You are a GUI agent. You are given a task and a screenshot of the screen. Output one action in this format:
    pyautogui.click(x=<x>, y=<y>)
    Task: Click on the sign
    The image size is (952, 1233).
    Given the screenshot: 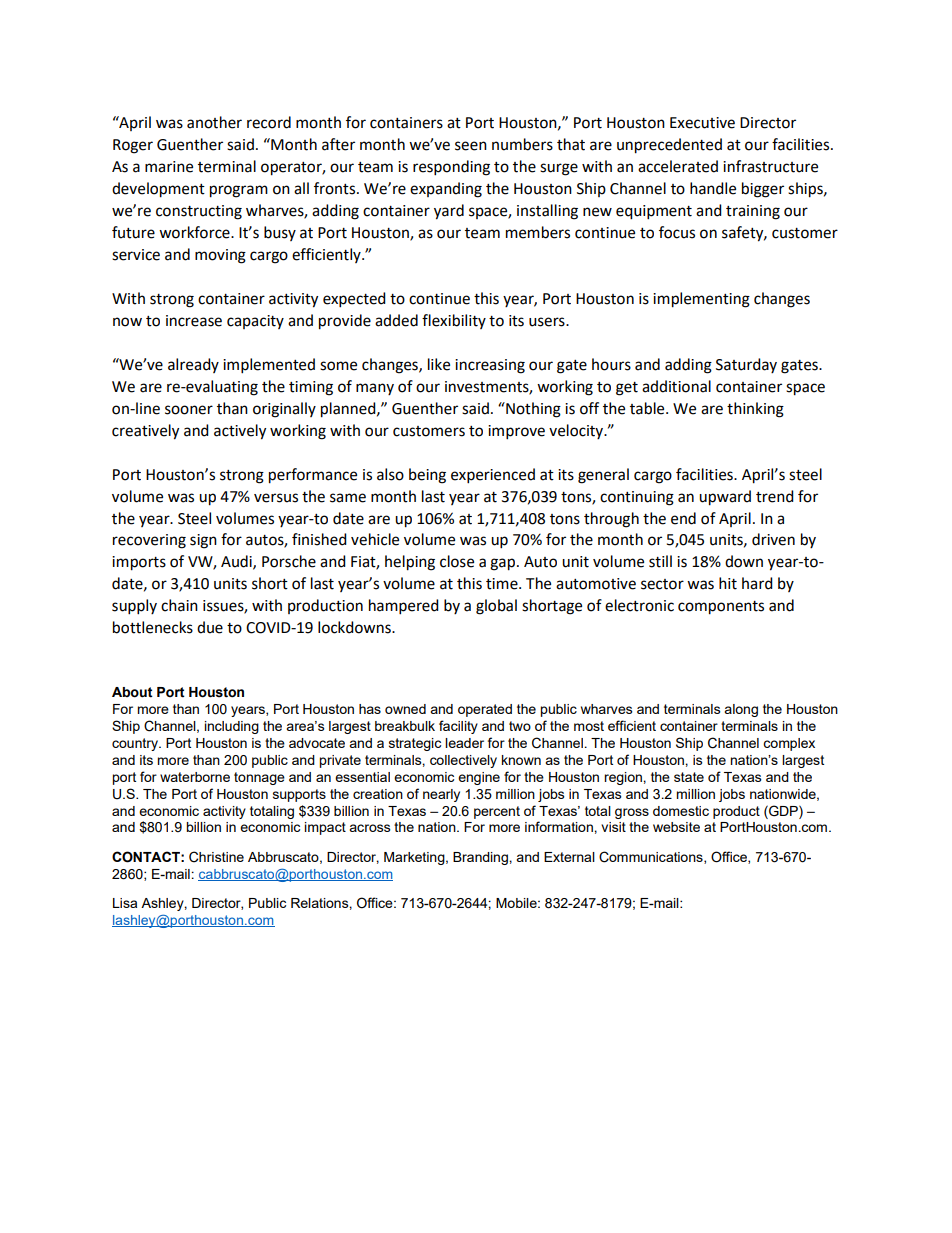 What is the action you would take?
    pyautogui.click(x=203, y=541)
